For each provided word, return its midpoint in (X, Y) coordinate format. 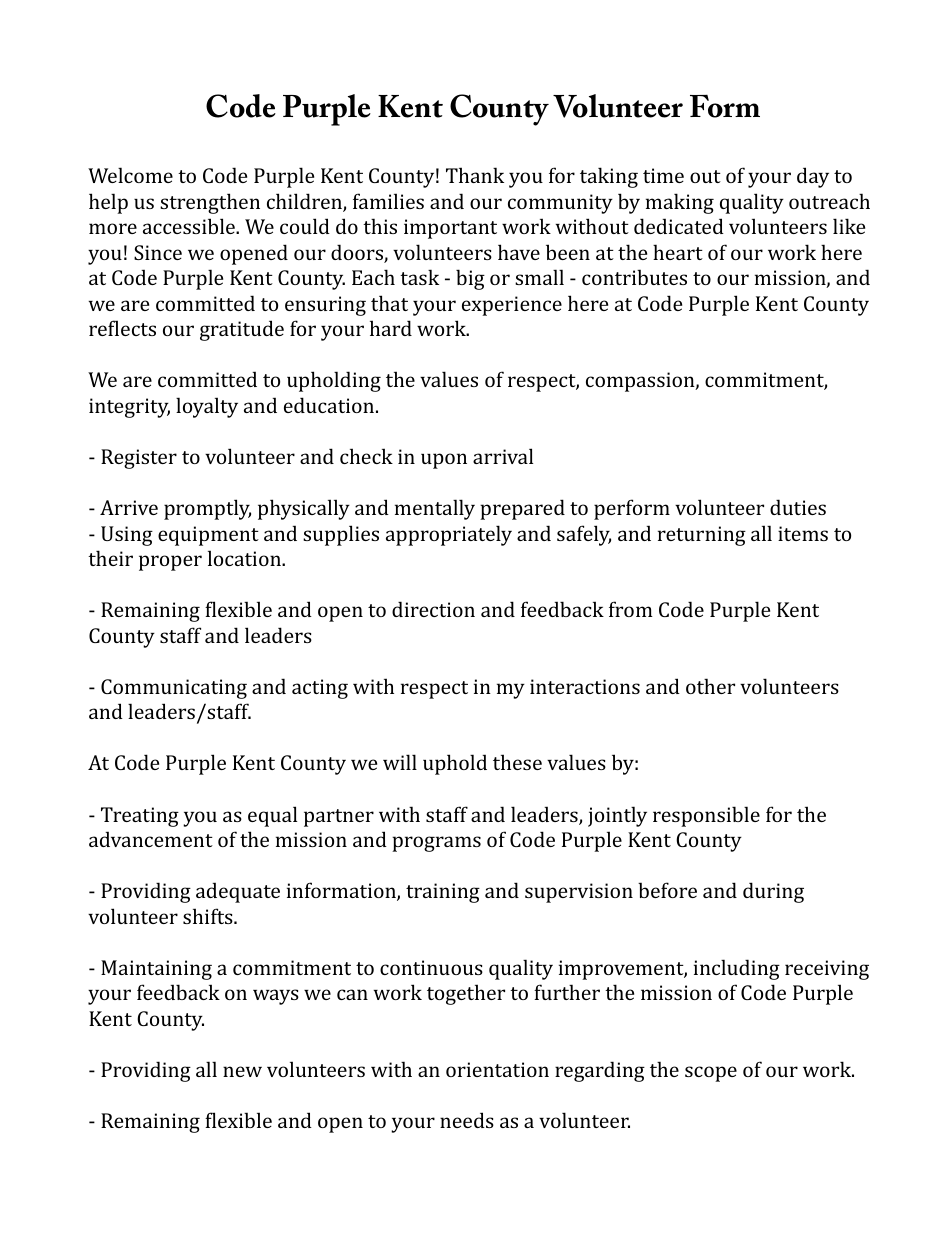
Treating (140, 817)
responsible (706, 816)
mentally (435, 509)
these (517, 762)
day (813, 177)
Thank (475, 175)
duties (798, 507)
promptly (207, 509)
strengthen (210, 203)
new (242, 1071)
